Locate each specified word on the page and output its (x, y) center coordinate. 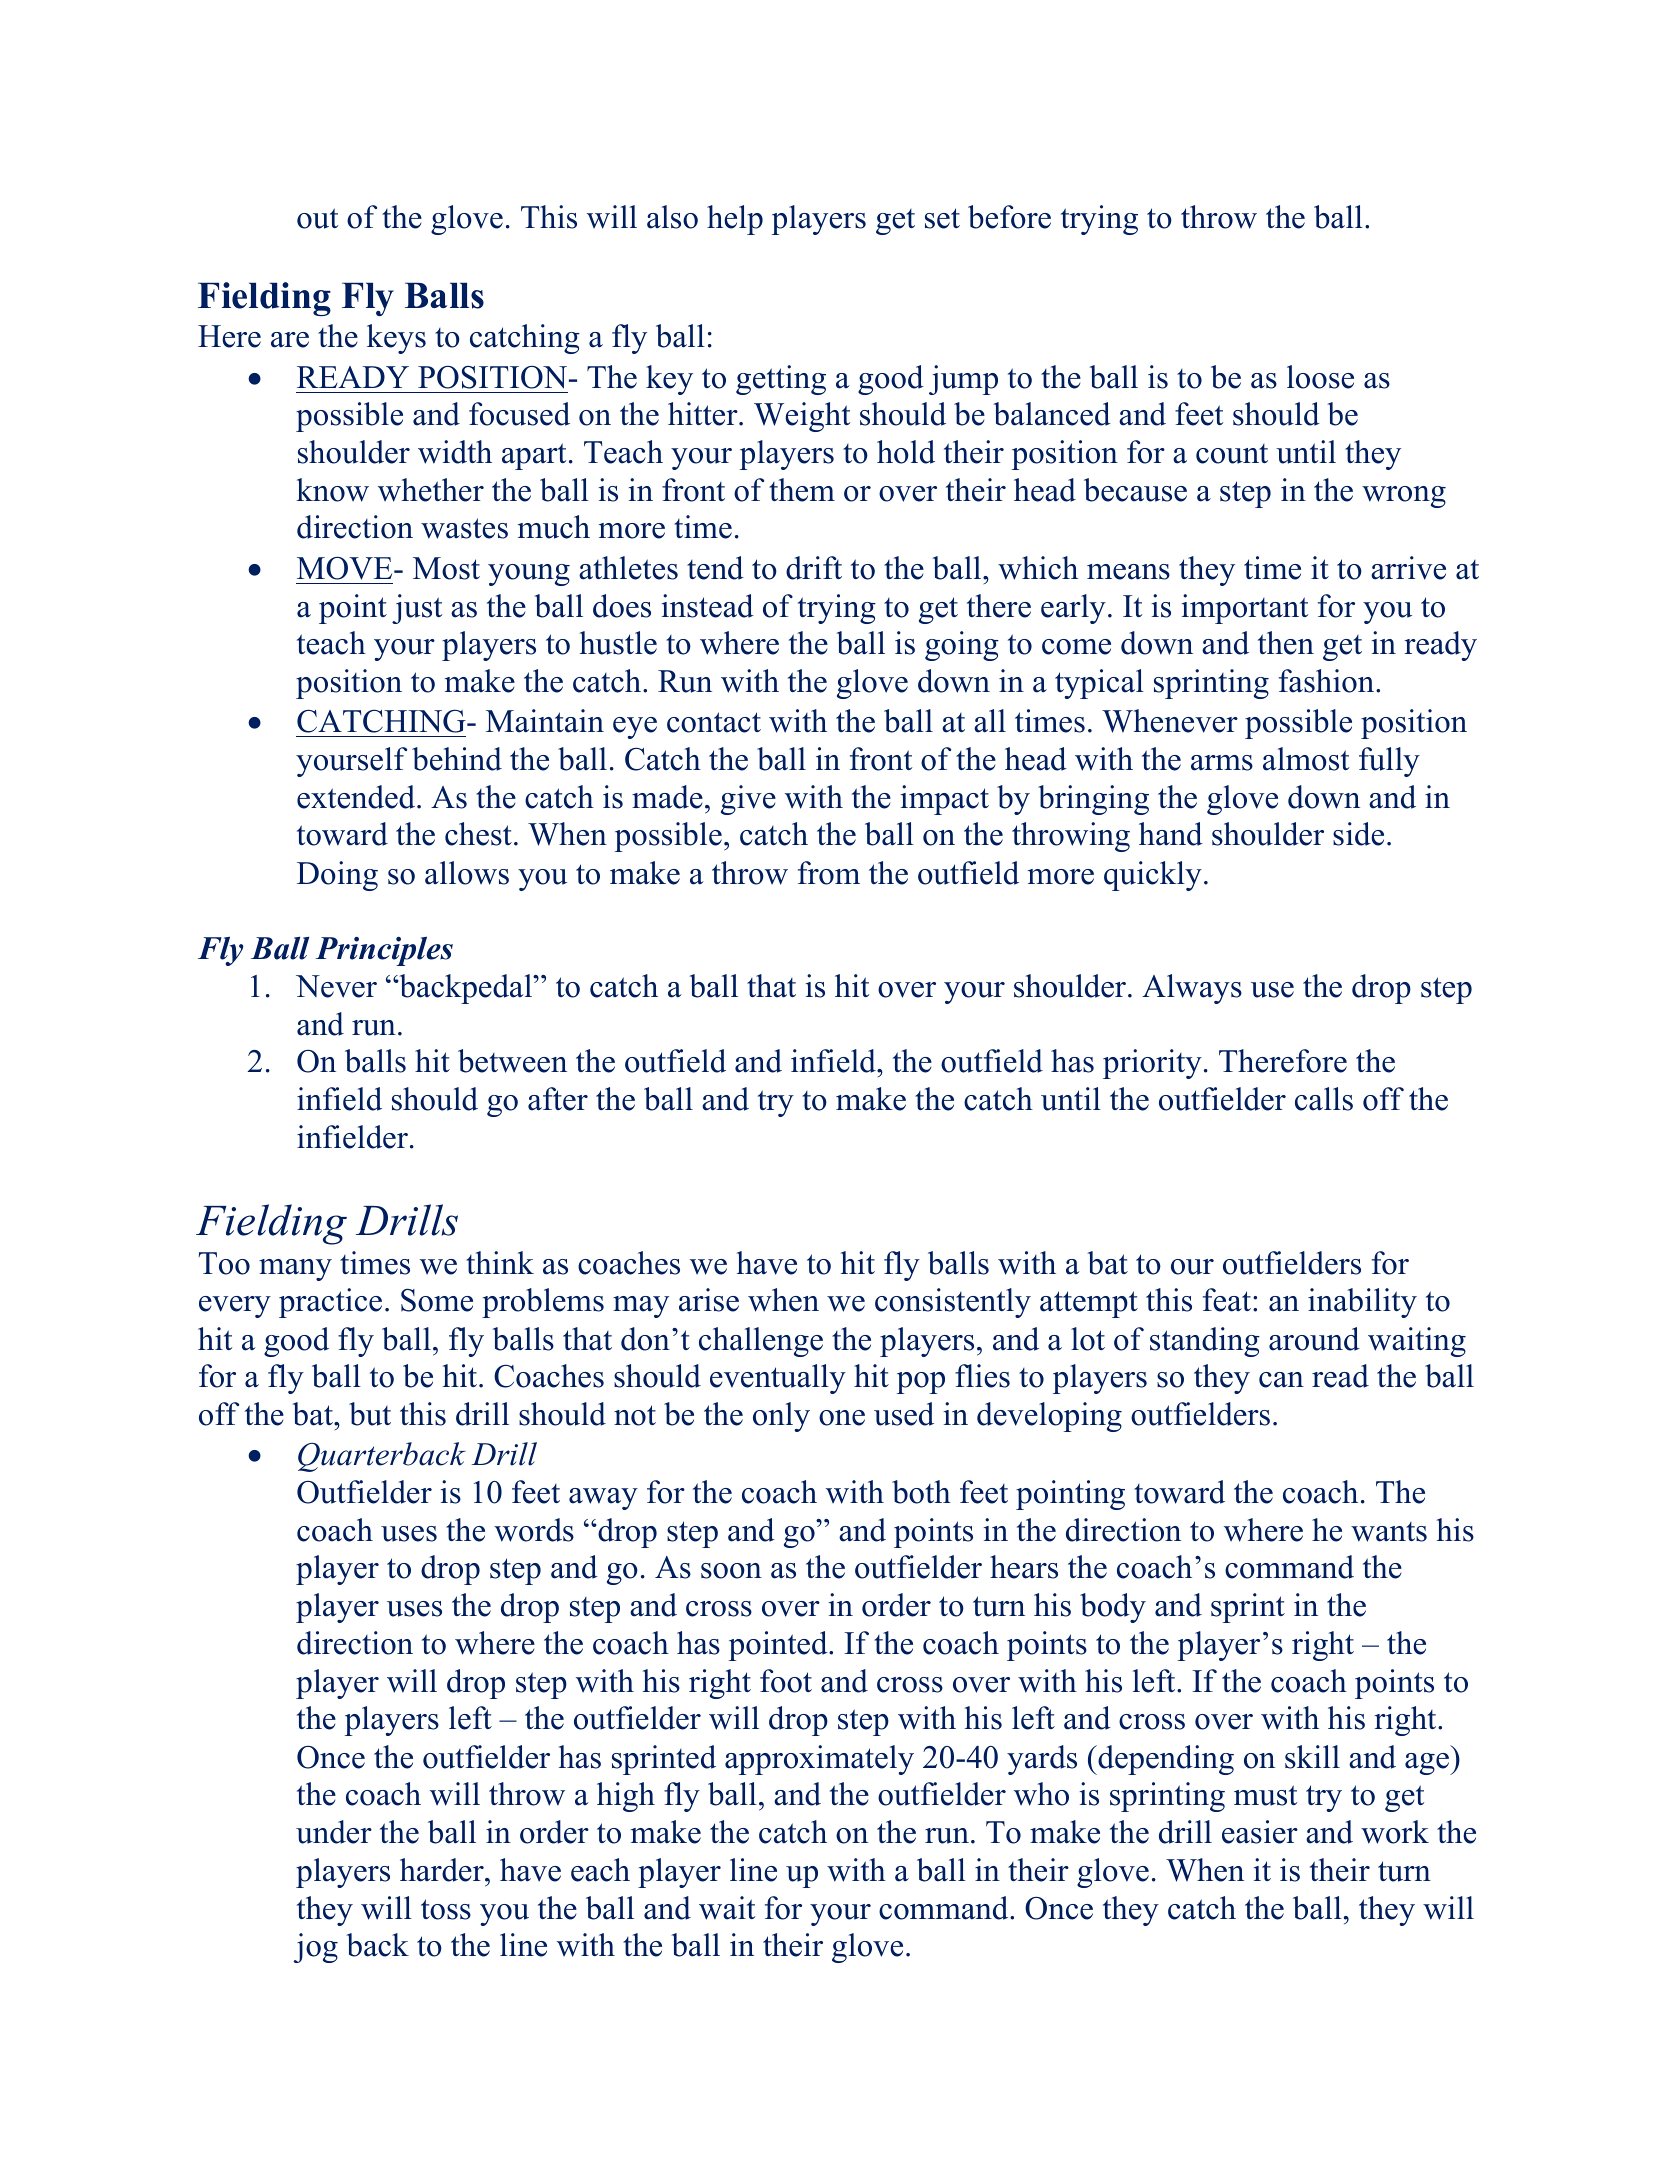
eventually (778, 1379)
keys (396, 339)
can (1281, 1380)
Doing (337, 876)
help (735, 220)
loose (1320, 377)
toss (446, 1909)
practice (330, 1303)
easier (1260, 1832)
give (748, 800)
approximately (819, 1760)
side (1358, 834)
